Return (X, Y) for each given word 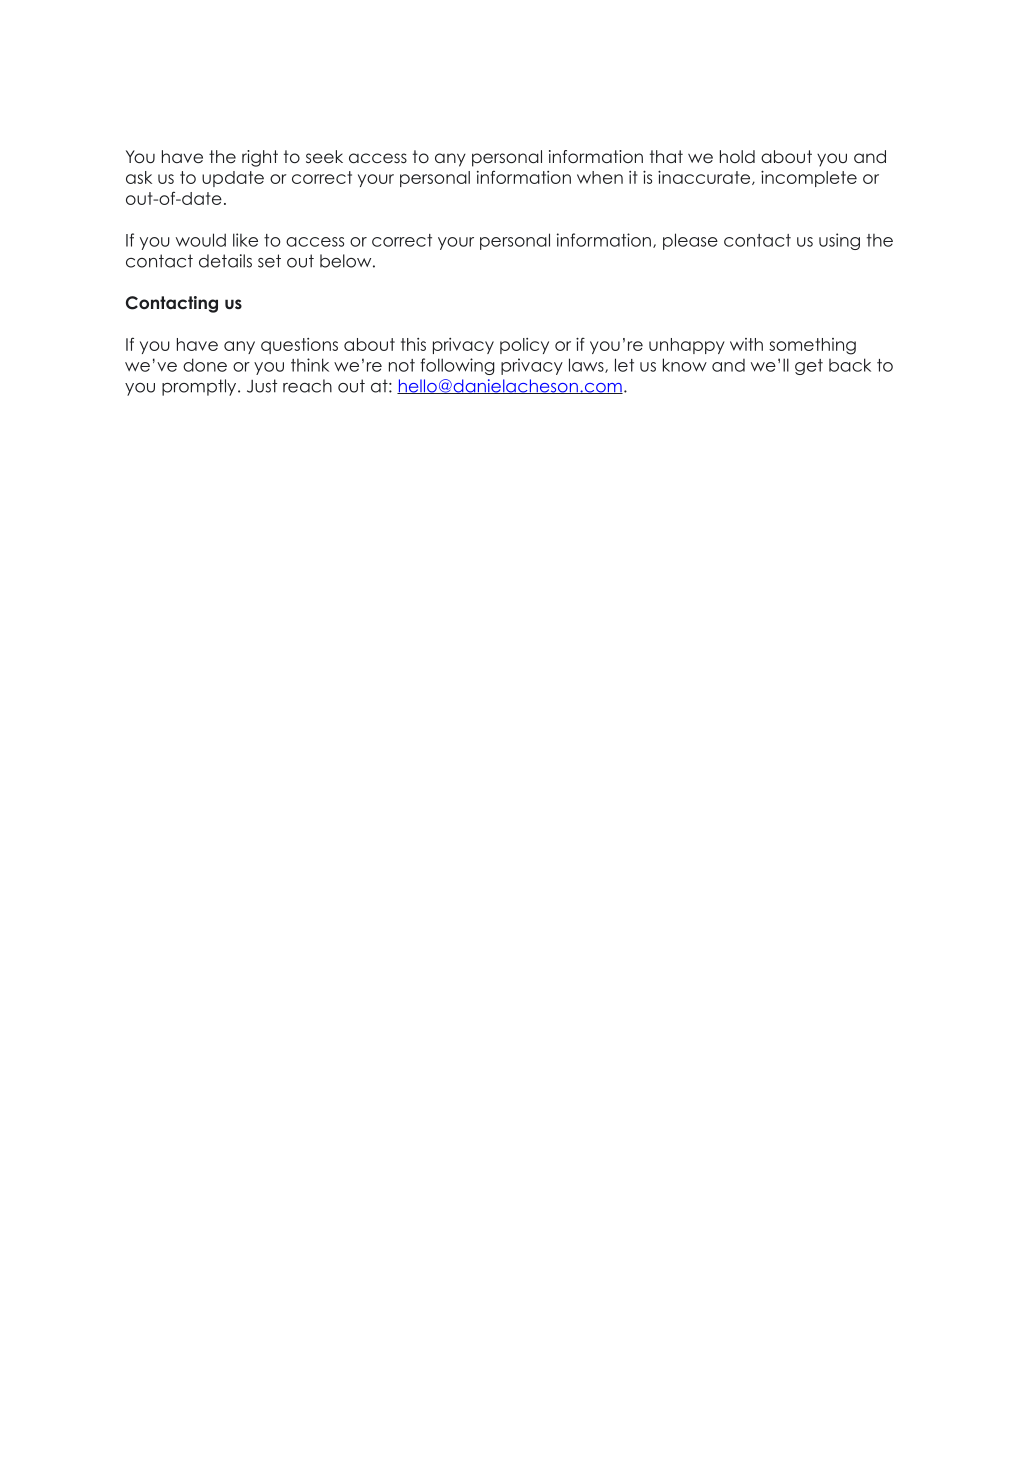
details (225, 261)
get (809, 367)
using (839, 241)
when (600, 177)
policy (524, 346)
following (457, 366)
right (260, 158)
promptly (200, 387)
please (690, 241)
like (245, 240)
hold (737, 156)
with (746, 344)
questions (299, 346)
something (812, 346)
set (269, 261)
